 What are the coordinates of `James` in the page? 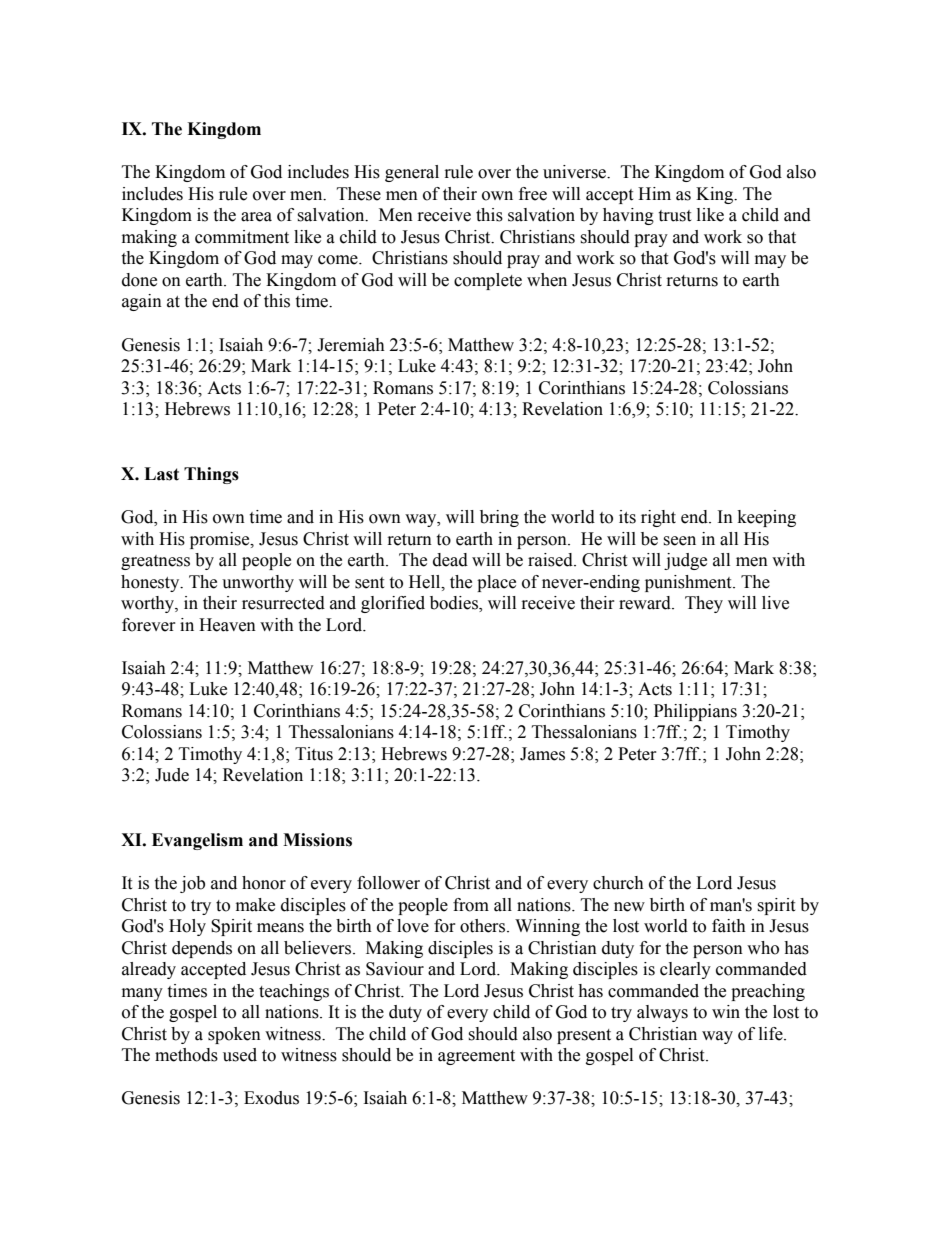 It's located at (542, 754).
